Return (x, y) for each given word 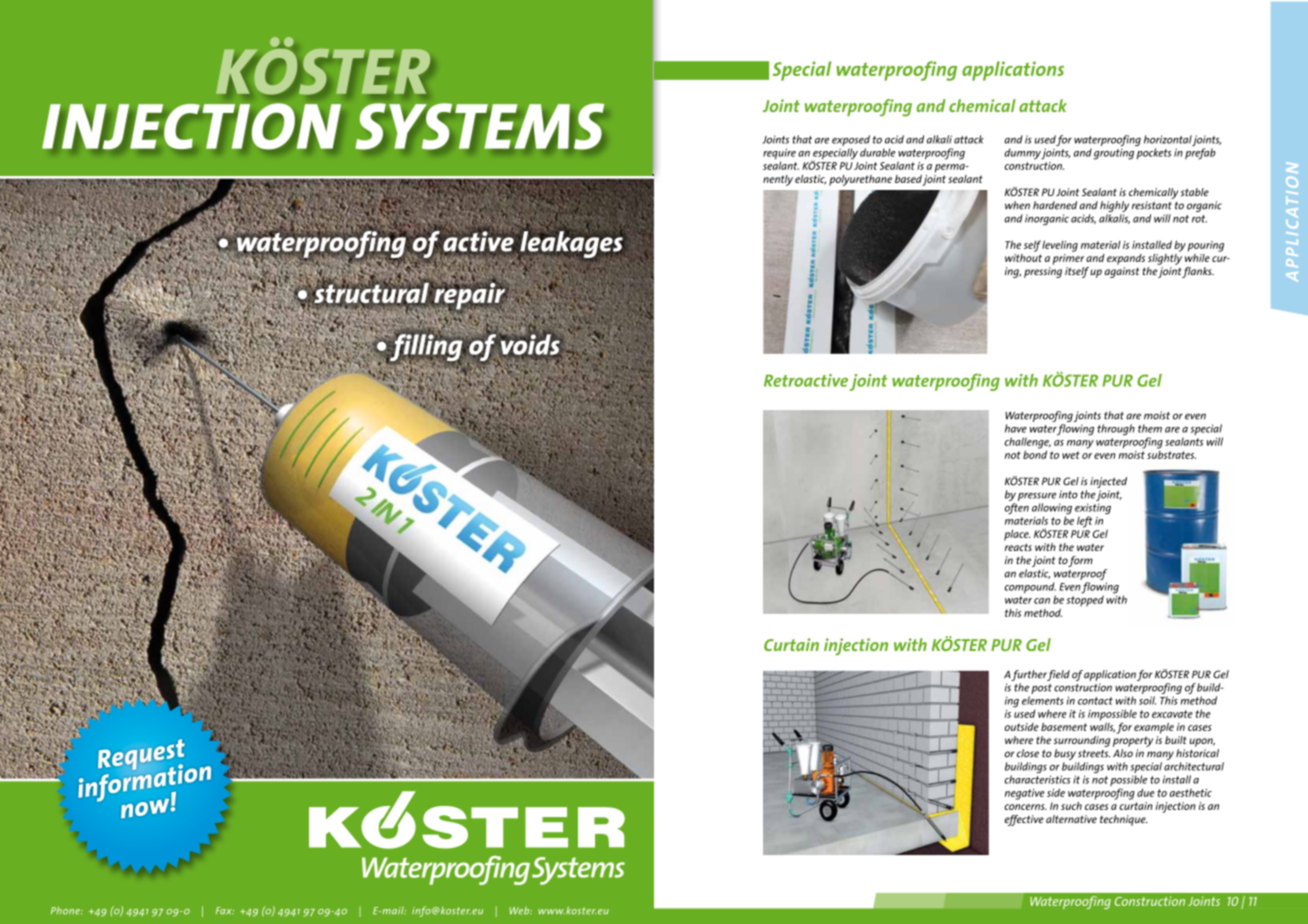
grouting (1113, 154)
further (1029, 675)
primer (1068, 259)
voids (531, 344)
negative (1025, 794)
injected (1108, 482)
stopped (1085, 599)
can (1042, 601)
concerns (1026, 807)
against (1122, 272)
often (1016, 509)
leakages (571, 244)
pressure (1037, 496)
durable (877, 152)
